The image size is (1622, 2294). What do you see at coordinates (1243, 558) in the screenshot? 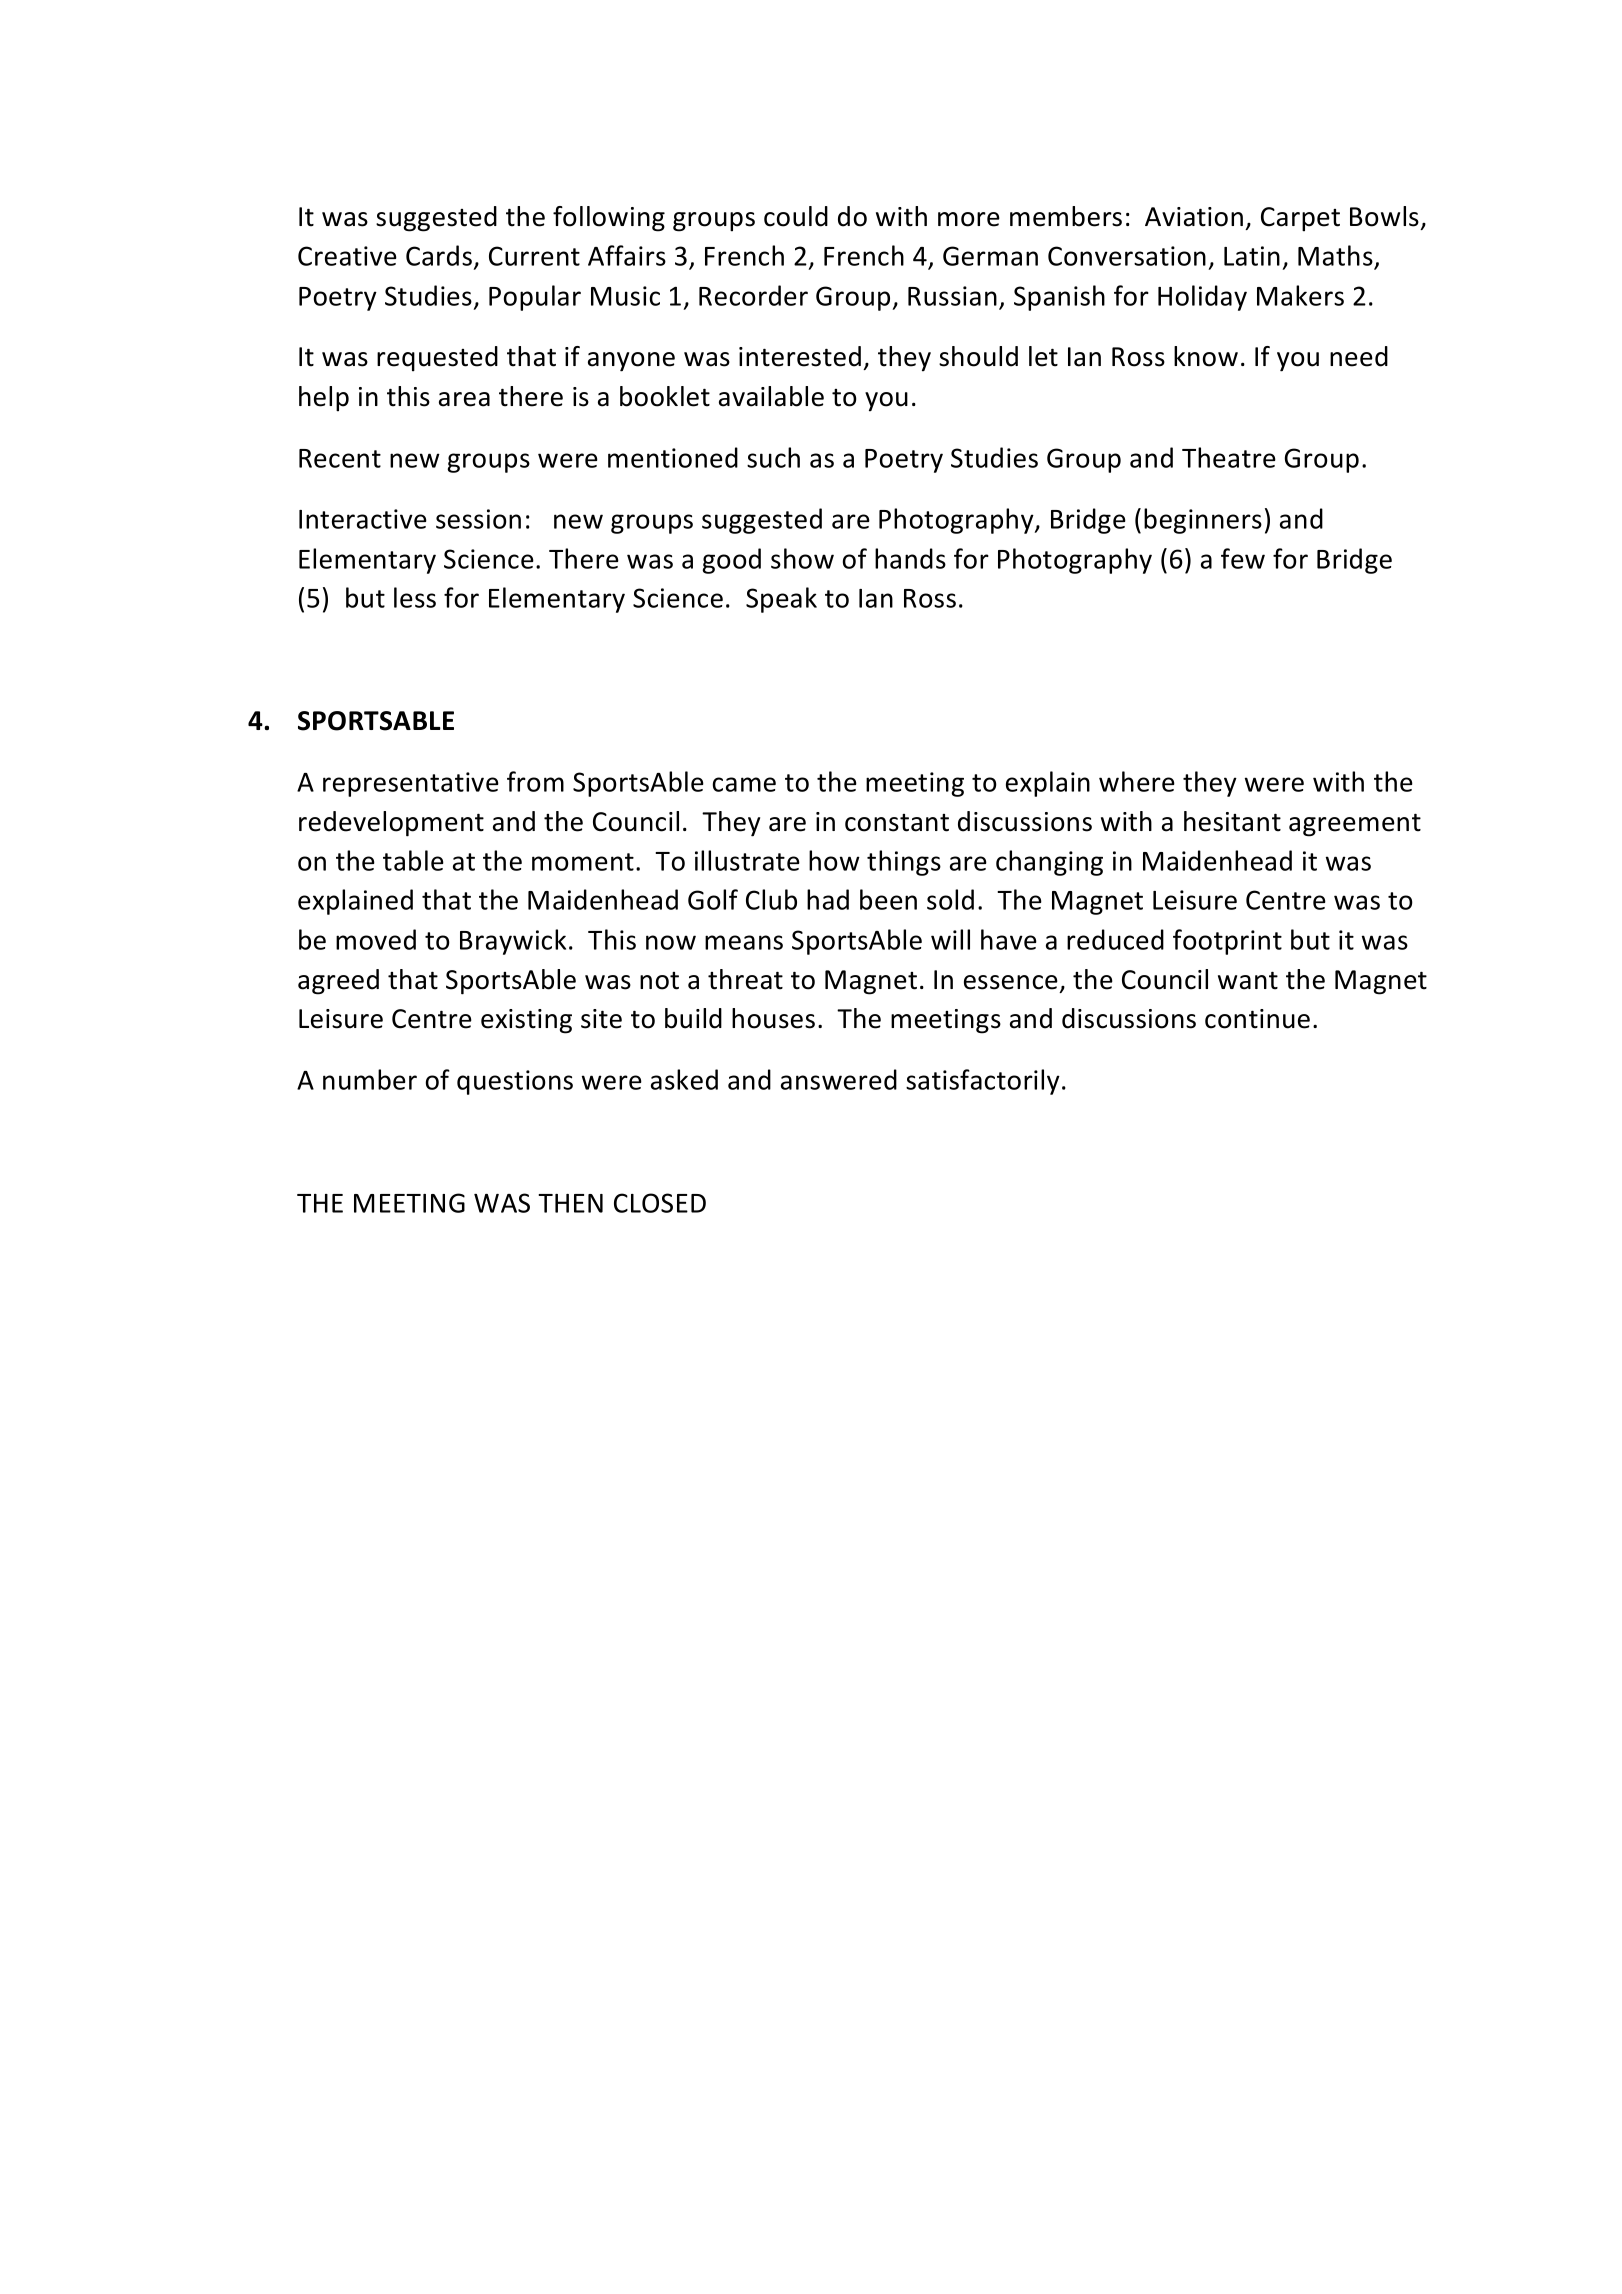
I see `few` at bounding box center [1243, 558].
